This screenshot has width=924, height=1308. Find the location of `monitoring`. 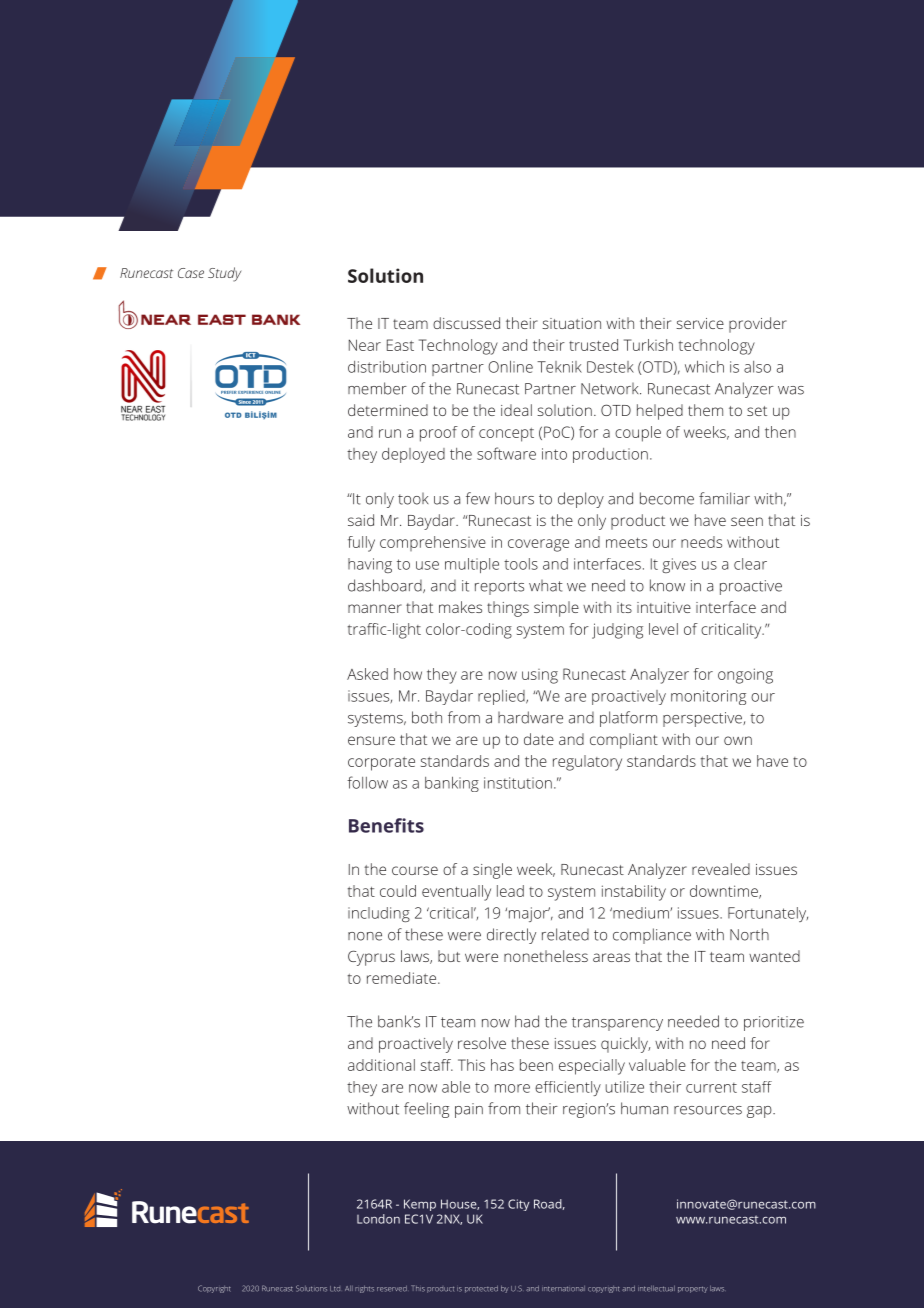

monitoring is located at coordinates (708, 697).
